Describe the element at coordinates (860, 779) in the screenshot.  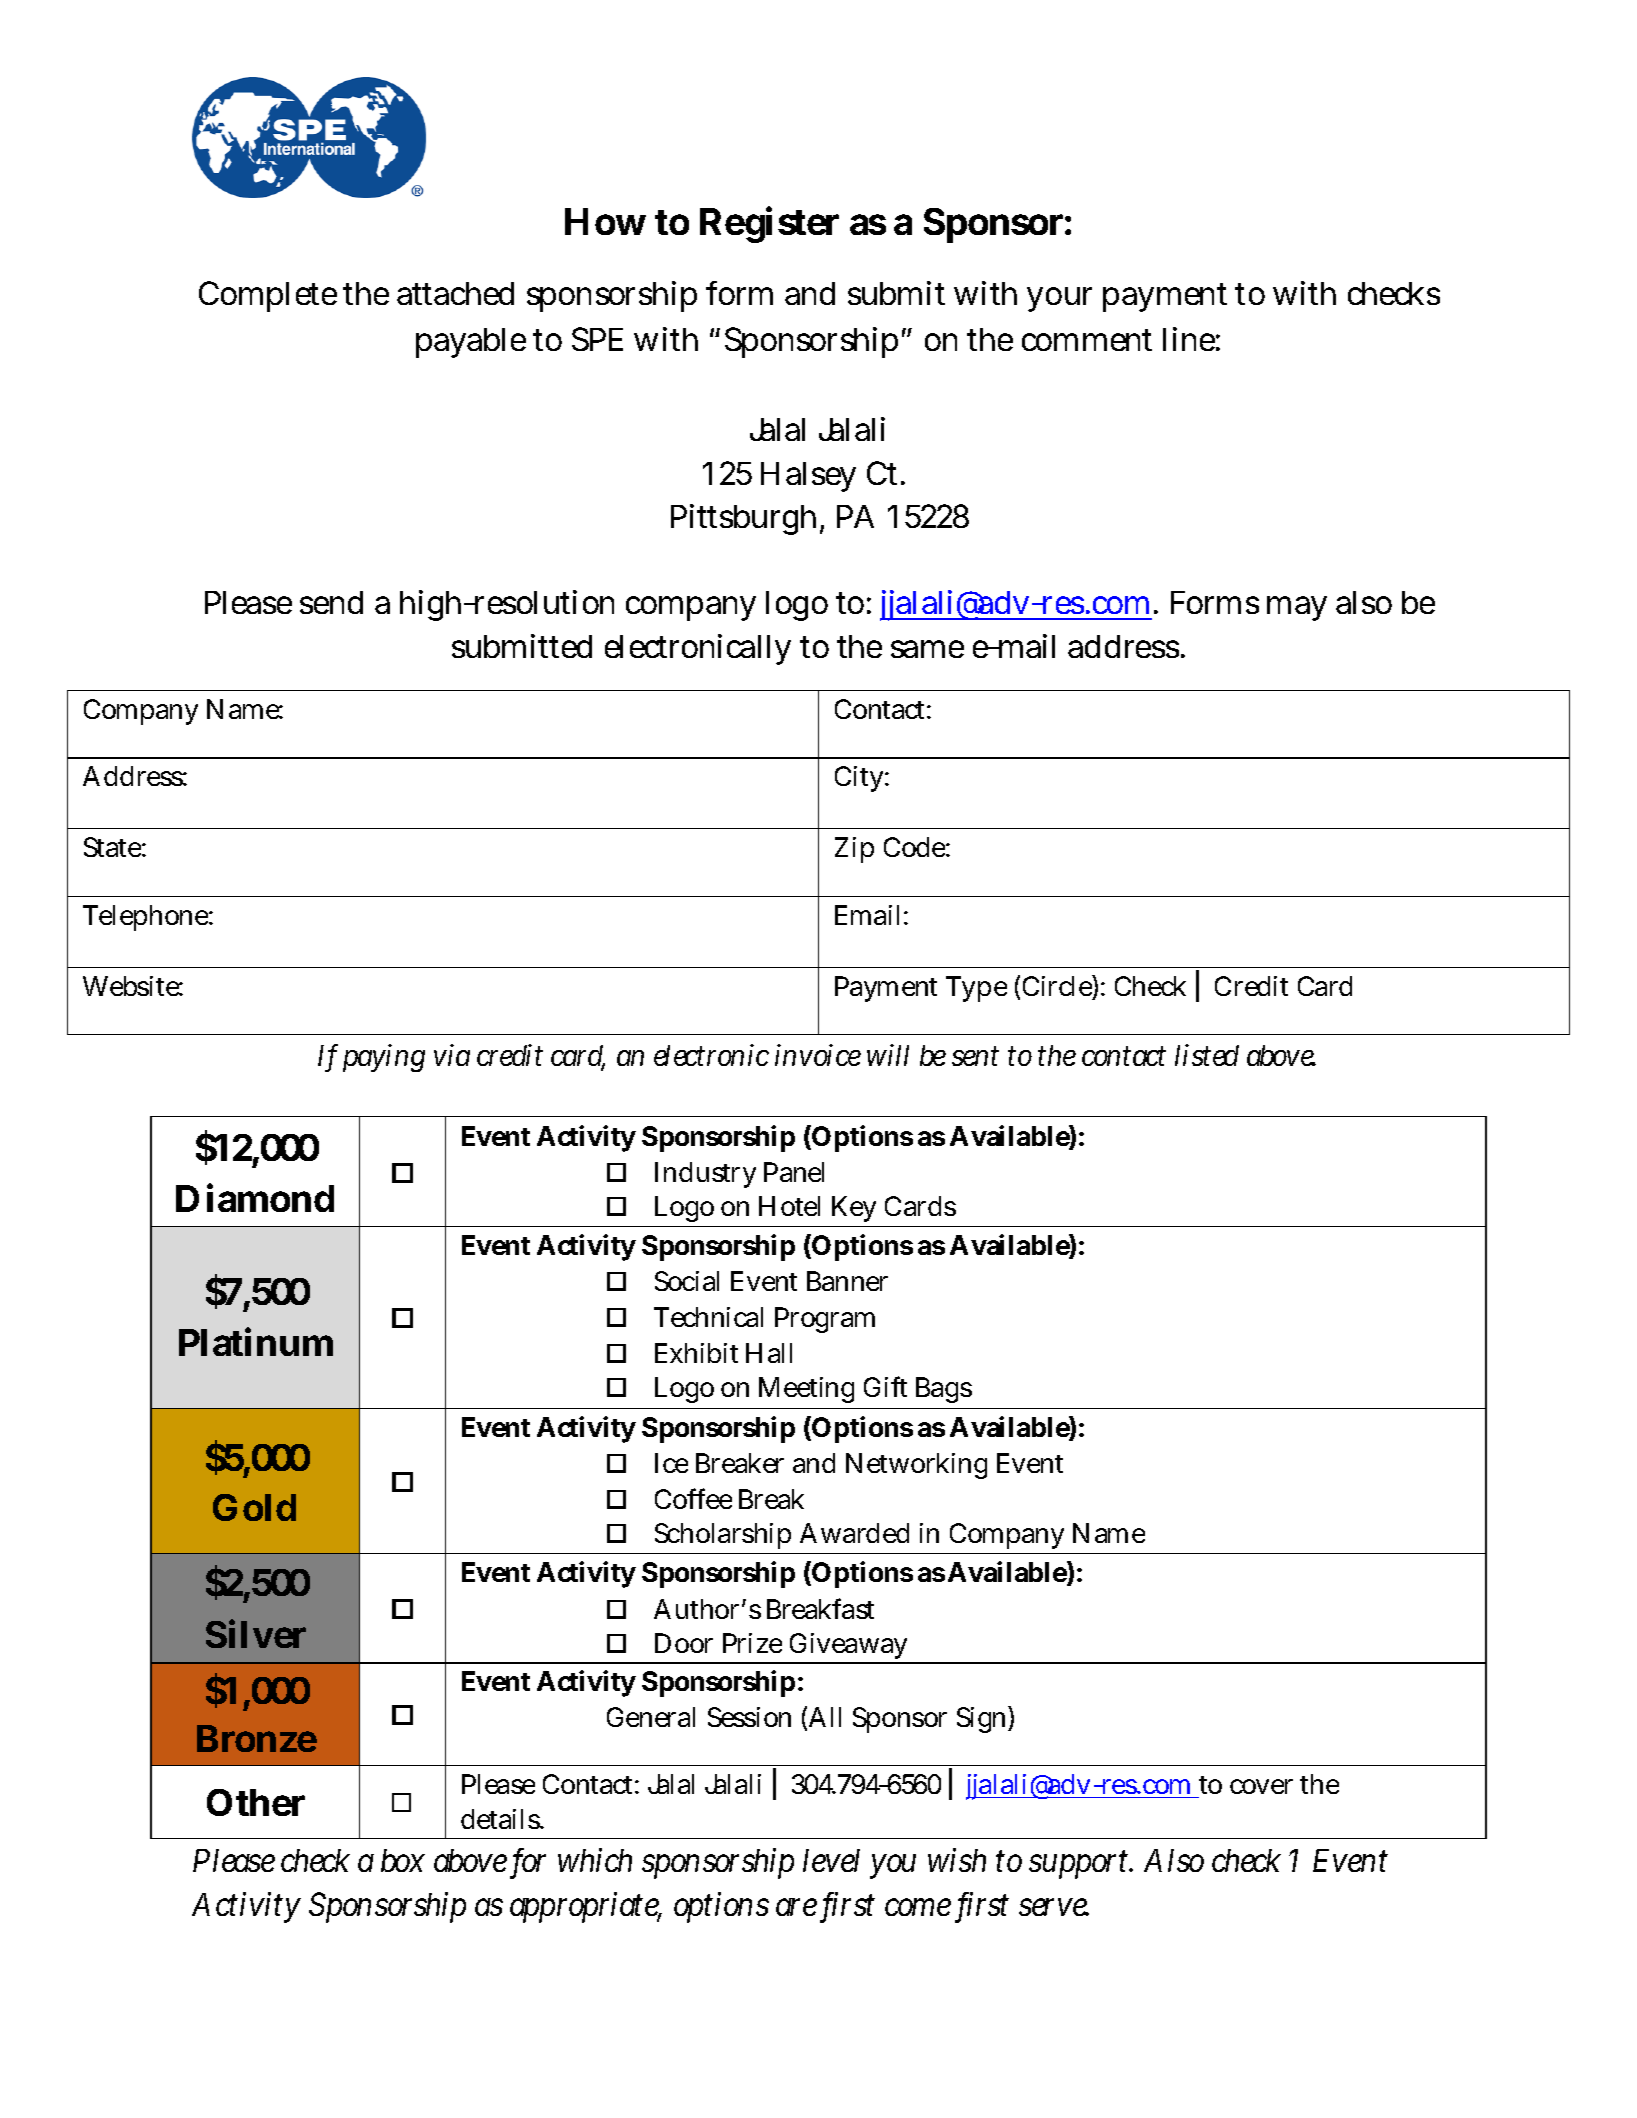
I see `City` at that location.
